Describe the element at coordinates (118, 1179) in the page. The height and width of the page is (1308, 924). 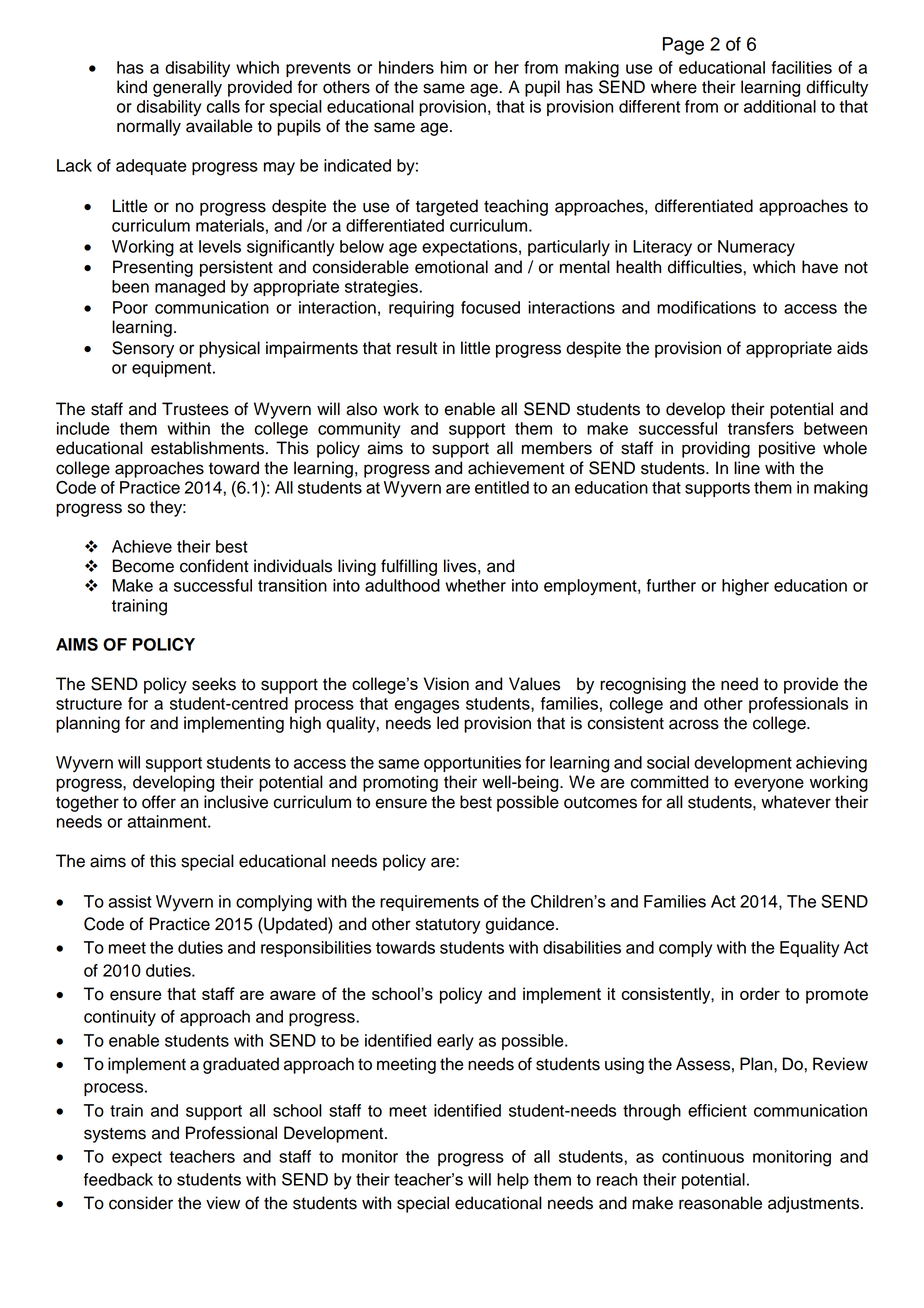
I see `feedback` at that location.
